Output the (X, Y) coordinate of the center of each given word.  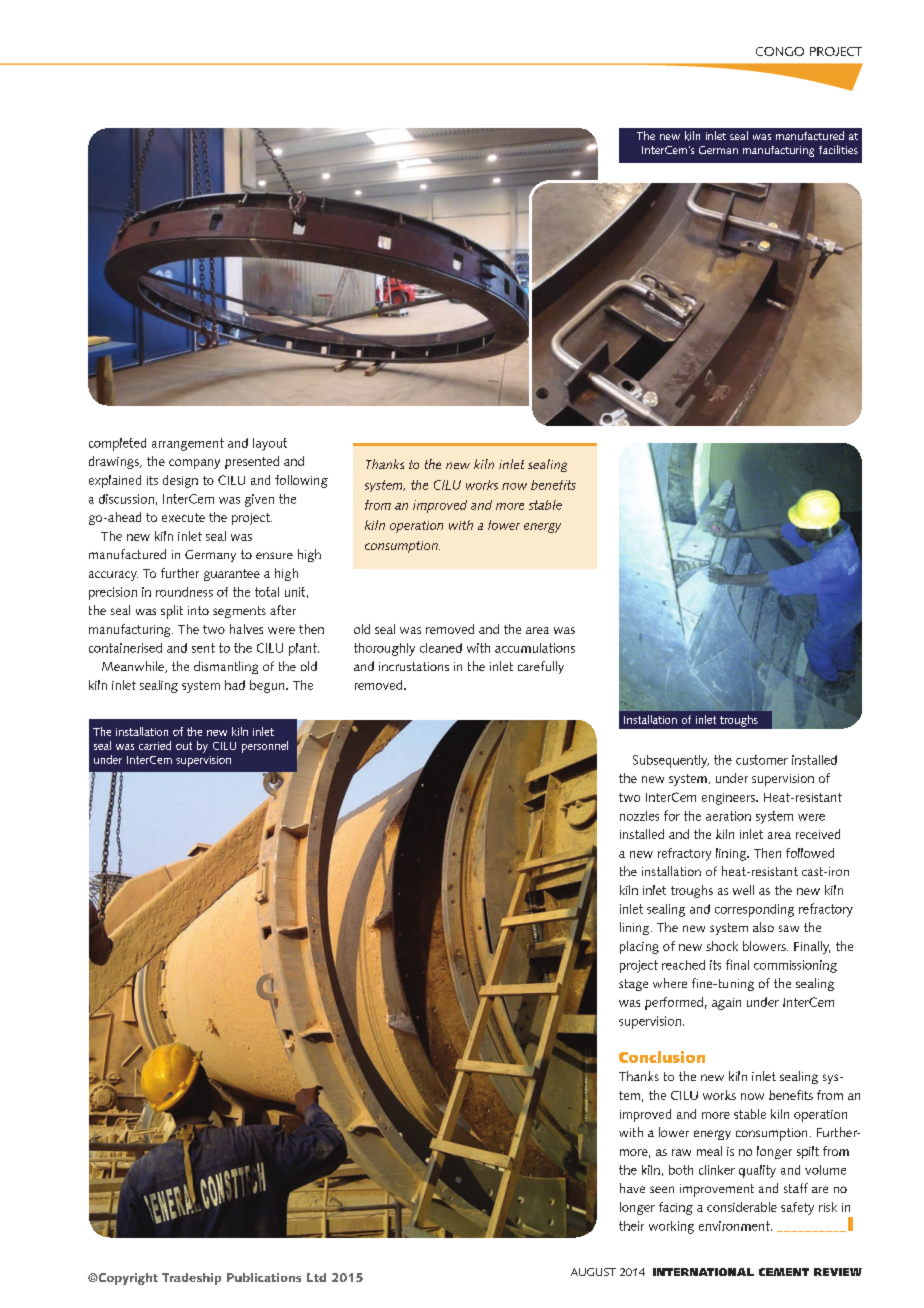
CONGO (780, 51)
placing (639, 947)
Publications (264, 1277)
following (301, 481)
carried (155, 745)
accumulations (535, 648)
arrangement (188, 444)
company (194, 464)
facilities (838, 149)
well (743, 890)
